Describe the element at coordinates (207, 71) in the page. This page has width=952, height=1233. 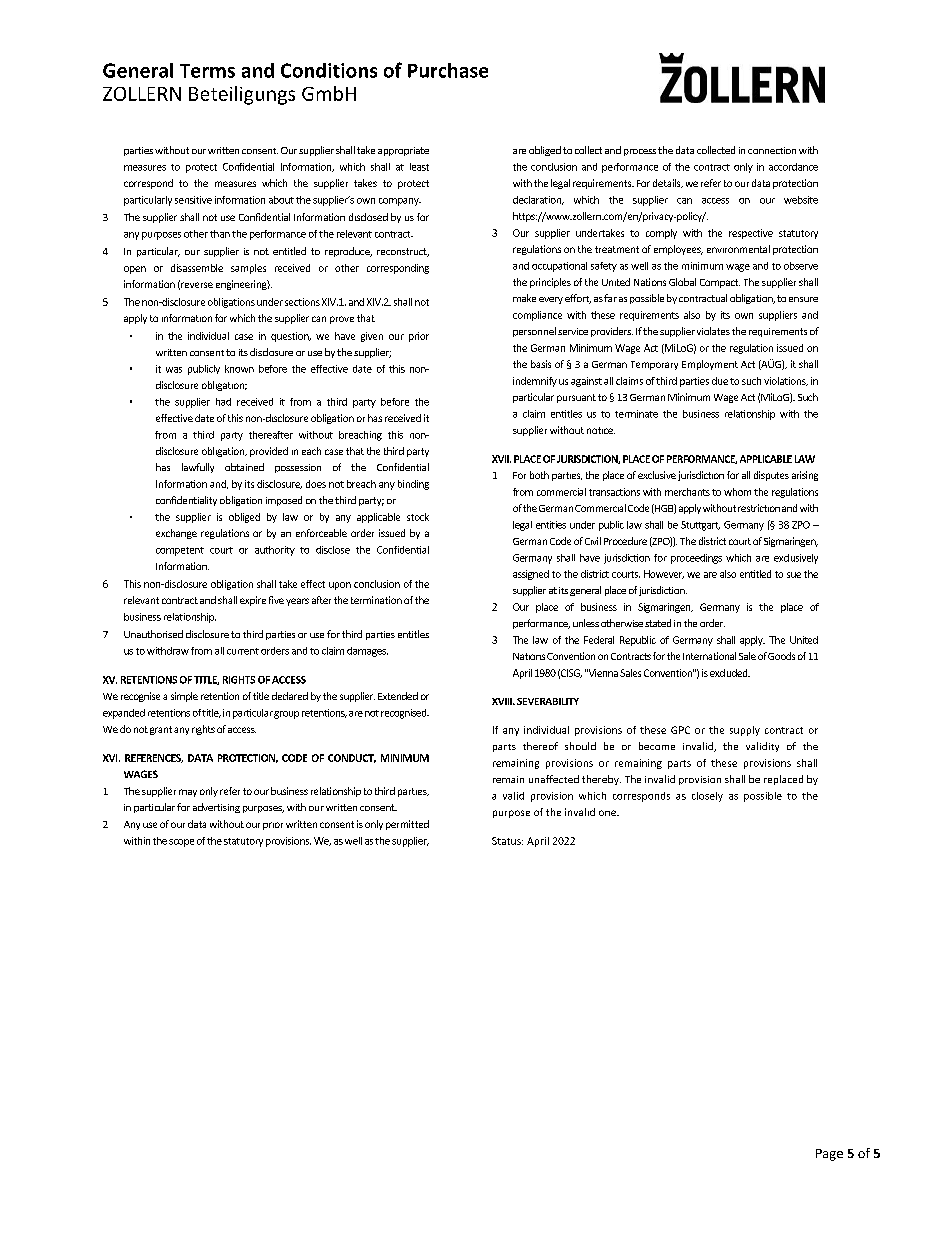
I see `Terms` at that location.
